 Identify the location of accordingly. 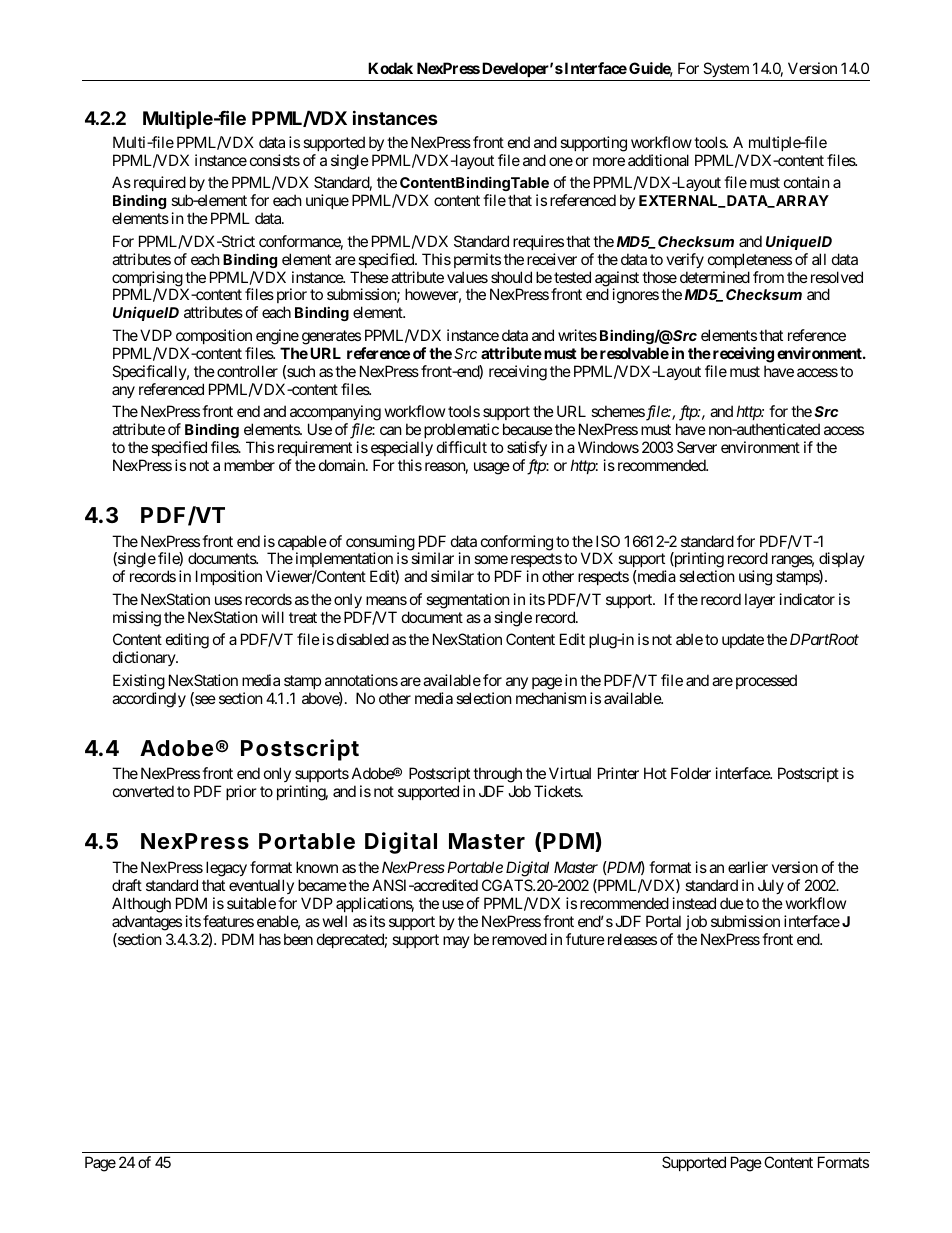
(149, 700).
